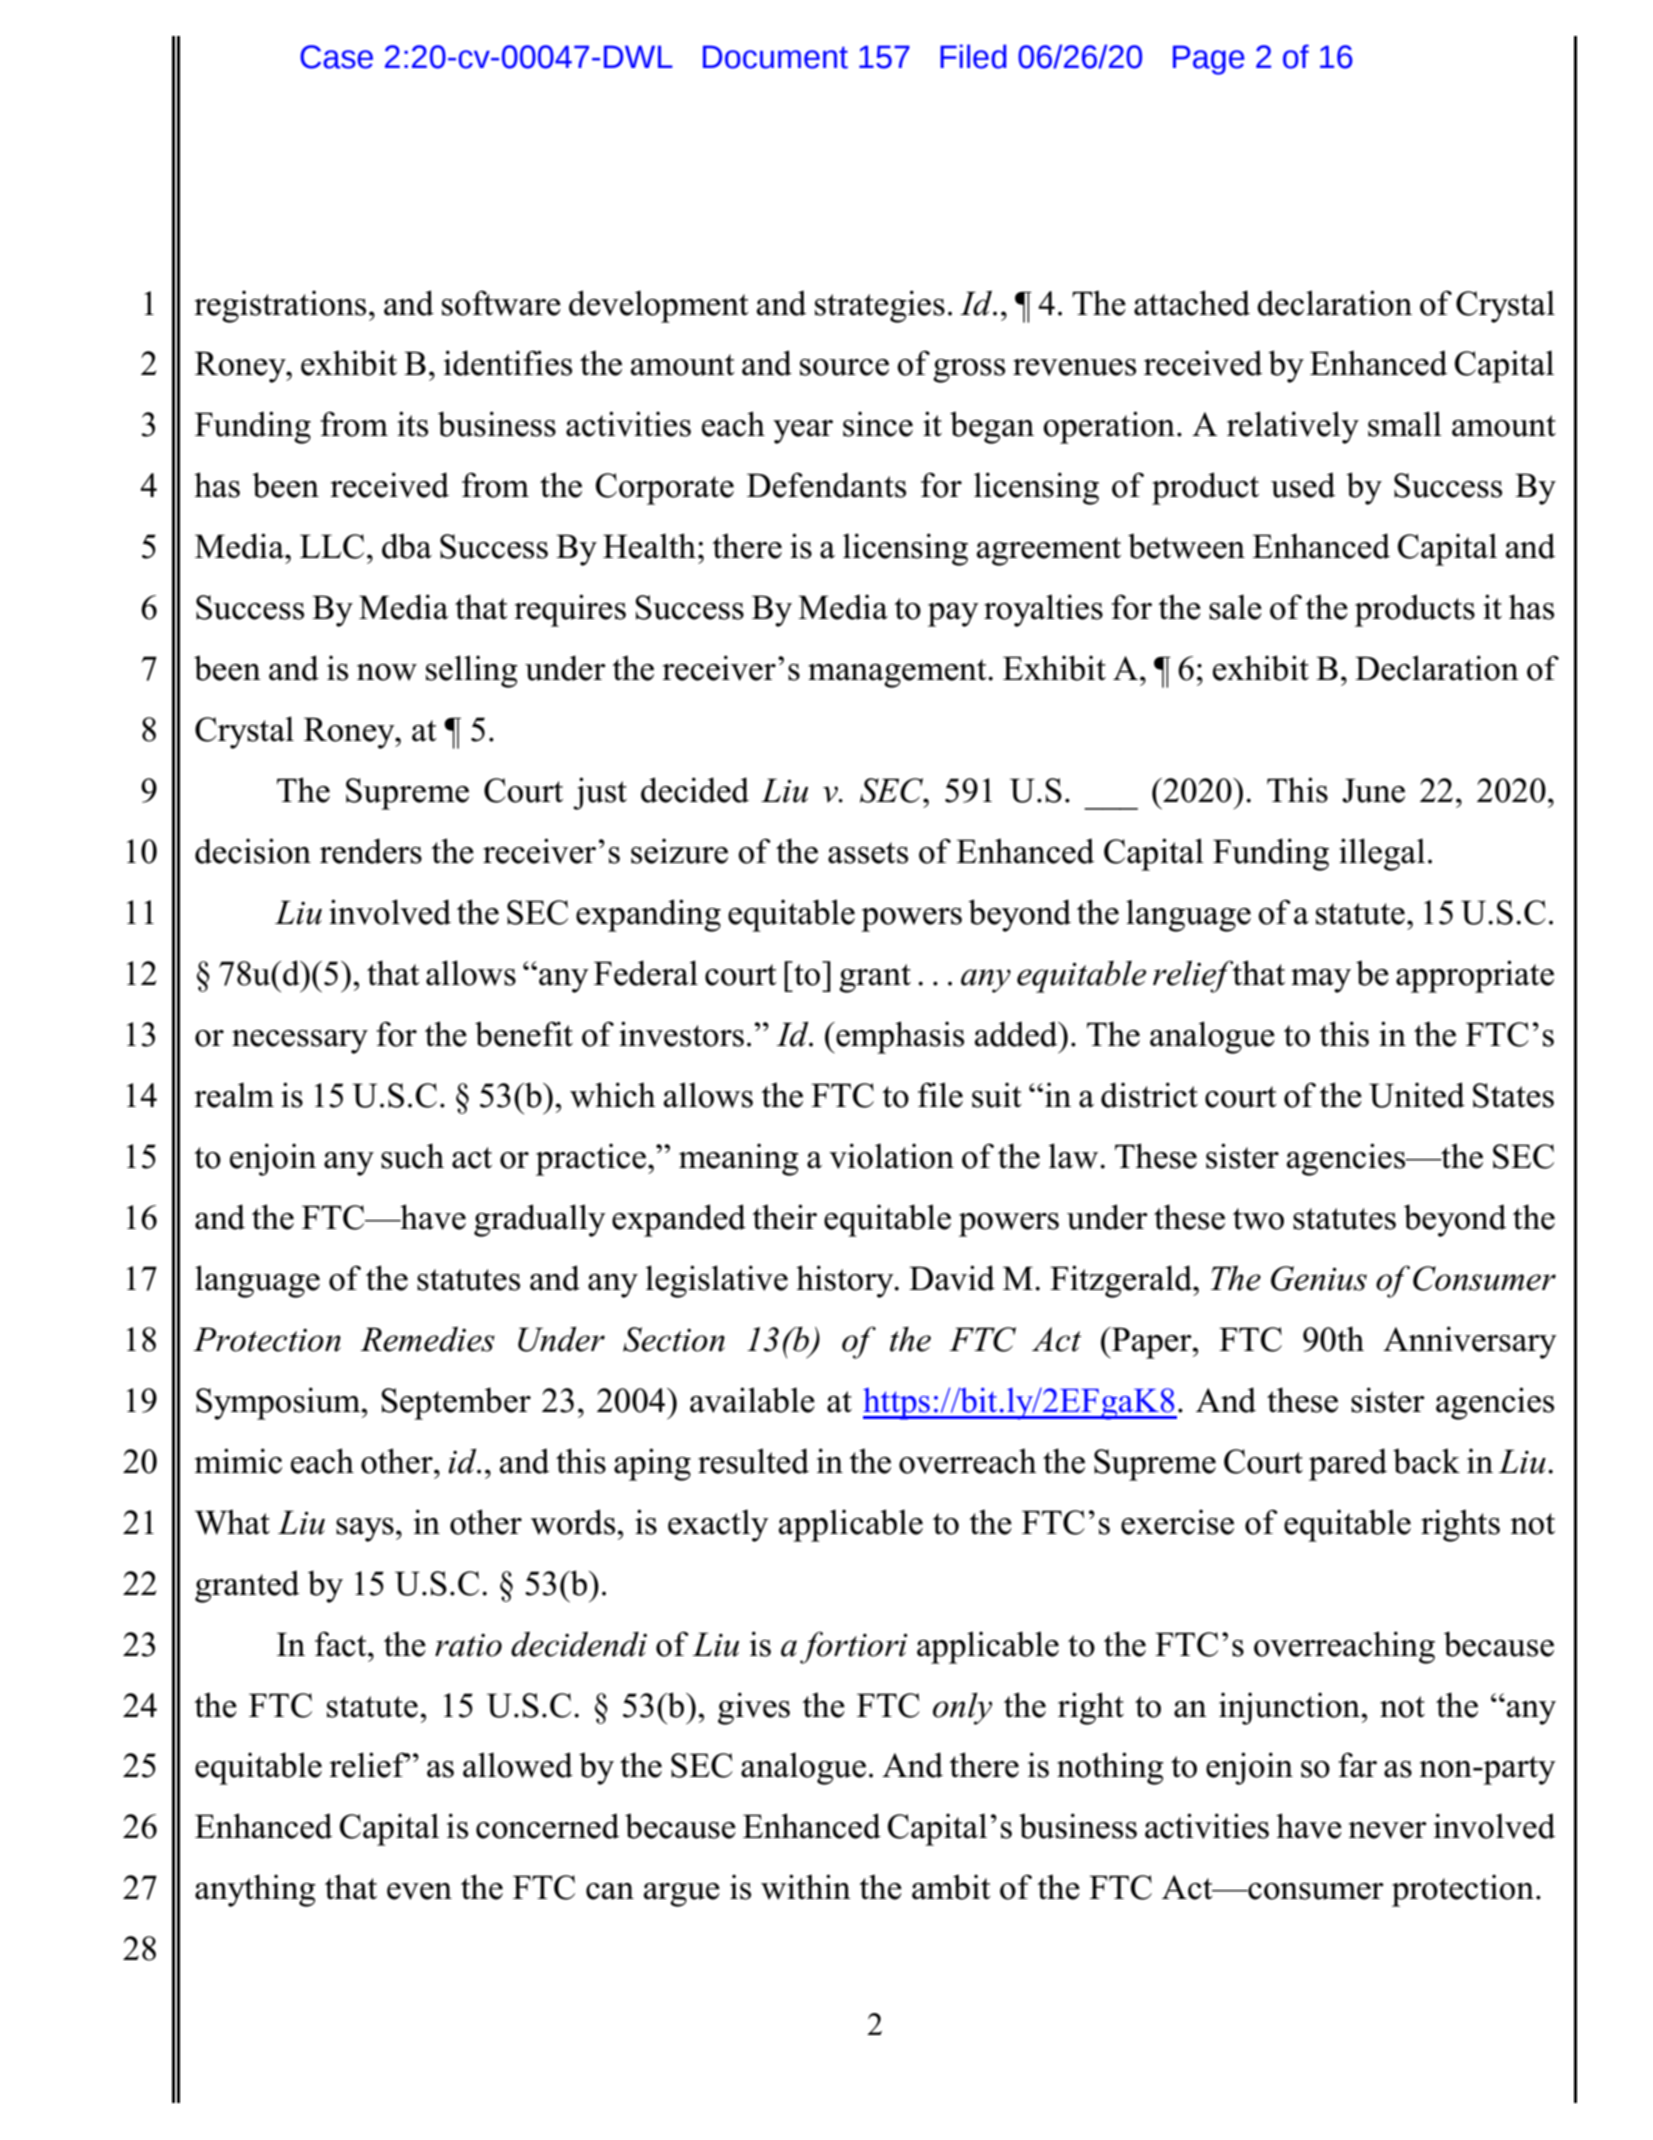 This document has width=1653, height=2140. Describe the element at coordinates (775, 57) in the document. I see `Document` at that location.
